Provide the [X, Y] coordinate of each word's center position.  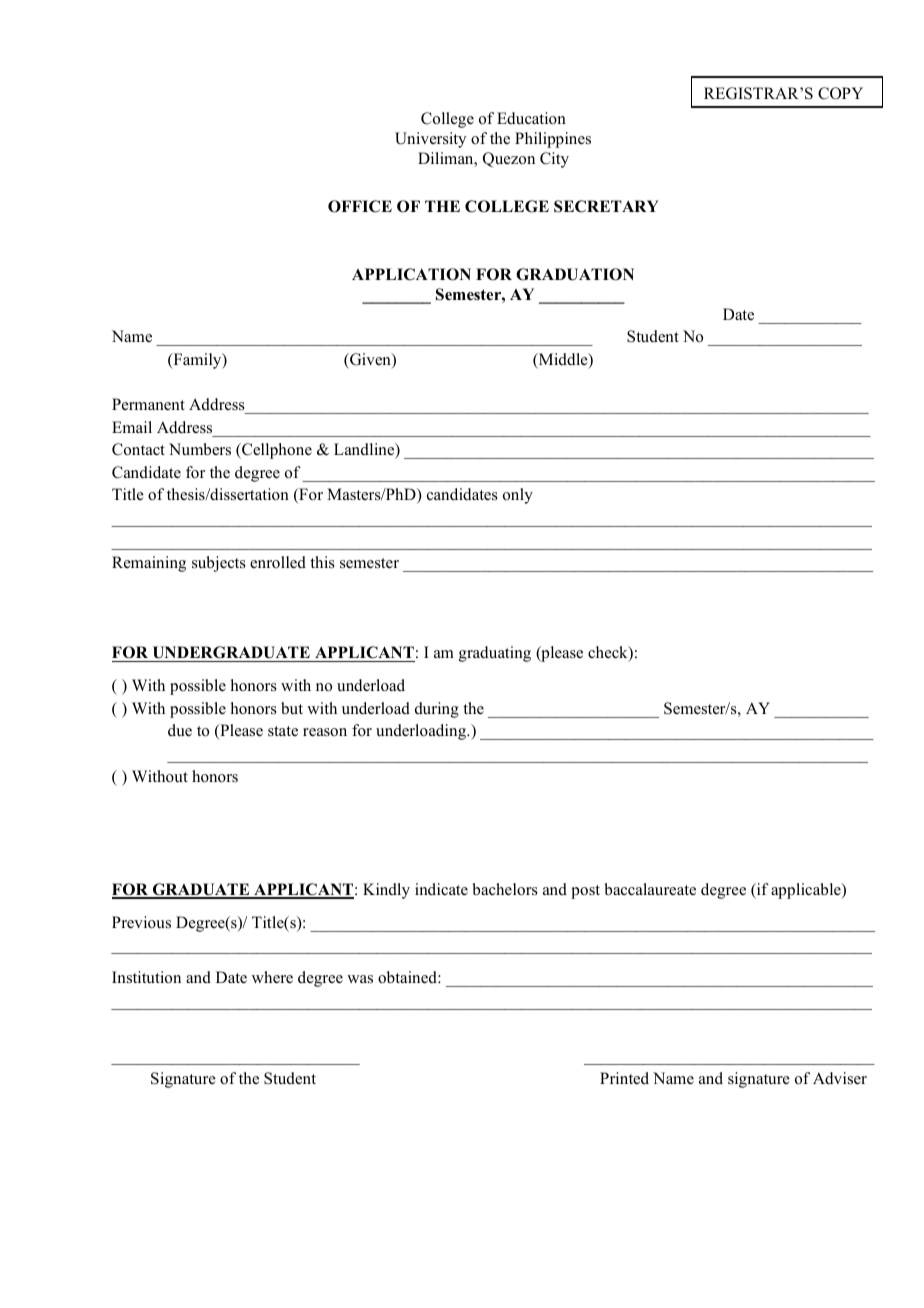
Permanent [148, 404]
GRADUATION [575, 274]
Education [531, 118]
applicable [807, 891]
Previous [141, 922]
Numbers [200, 449]
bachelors [505, 889]
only [518, 496]
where [272, 977]
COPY [840, 93]
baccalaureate [650, 889]
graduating [495, 654]
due [180, 730]
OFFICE [360, 206]
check [609, 654]
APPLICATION [411, 274]
